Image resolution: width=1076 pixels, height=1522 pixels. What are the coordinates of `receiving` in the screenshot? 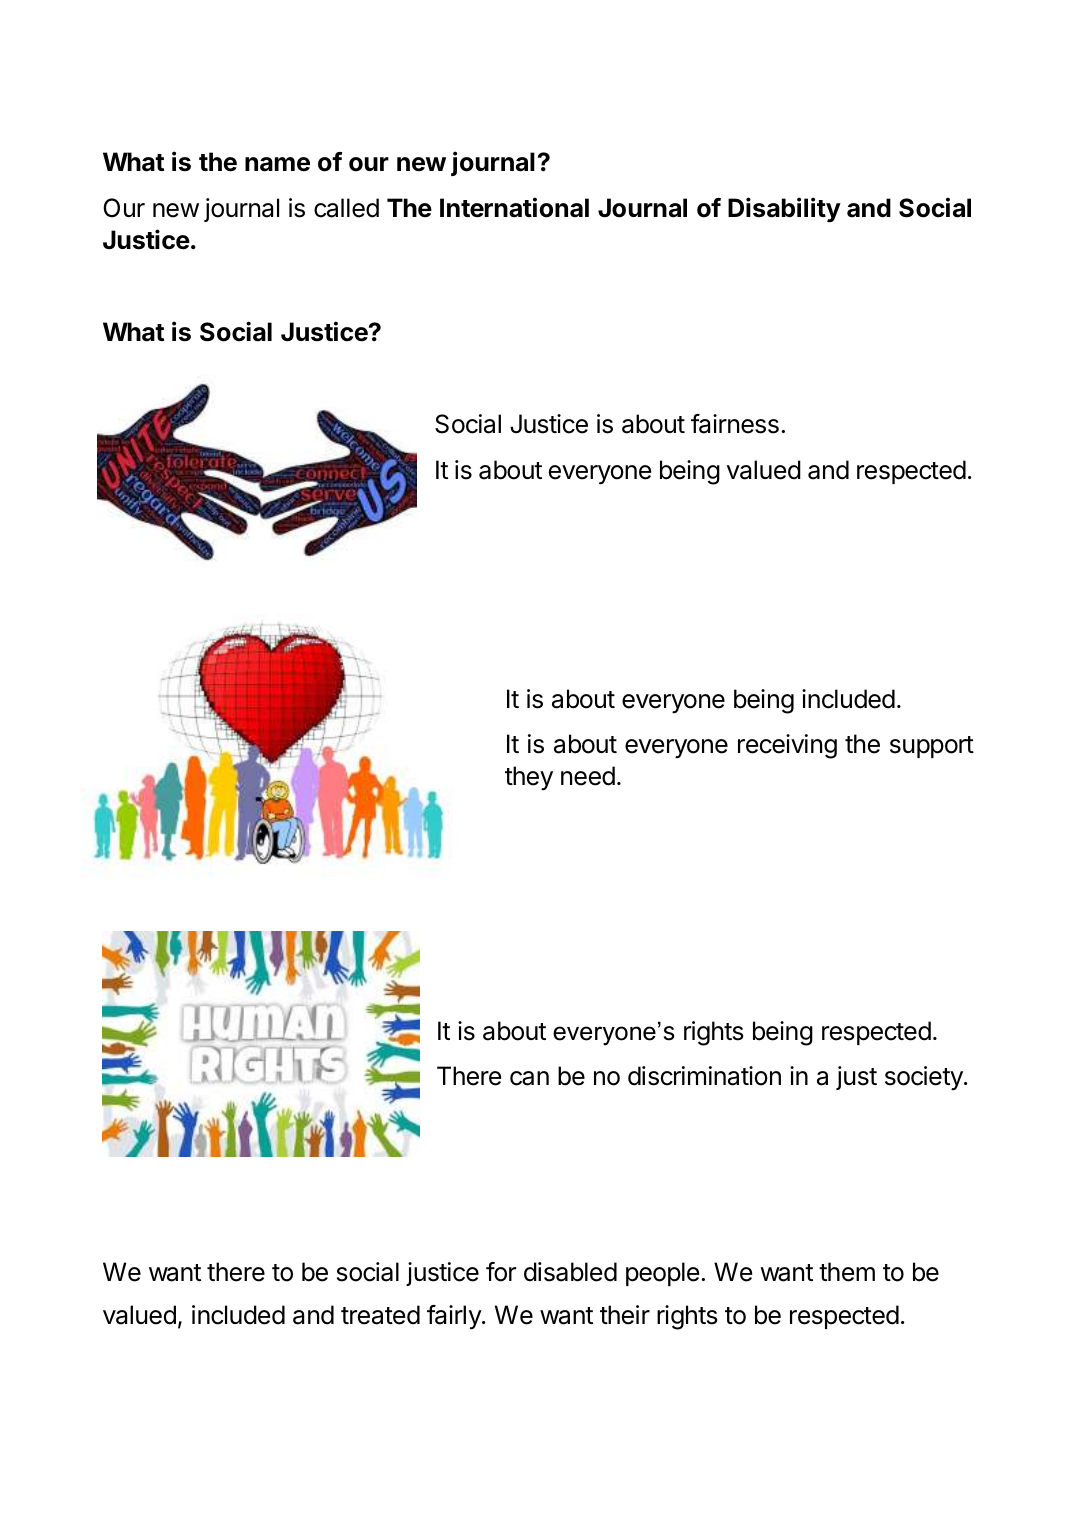 It's located at (787, 746).
